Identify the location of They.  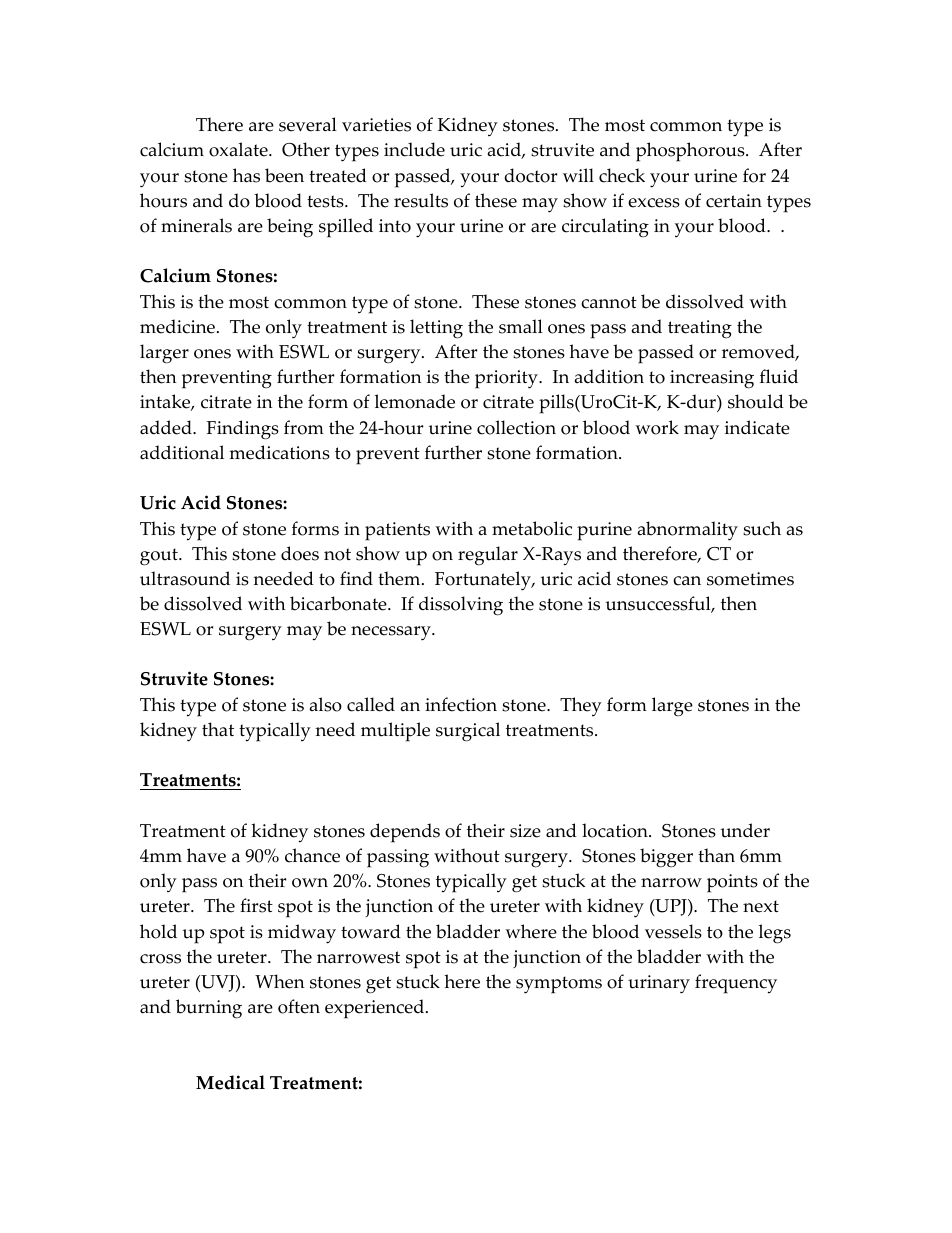
(581, 706).
